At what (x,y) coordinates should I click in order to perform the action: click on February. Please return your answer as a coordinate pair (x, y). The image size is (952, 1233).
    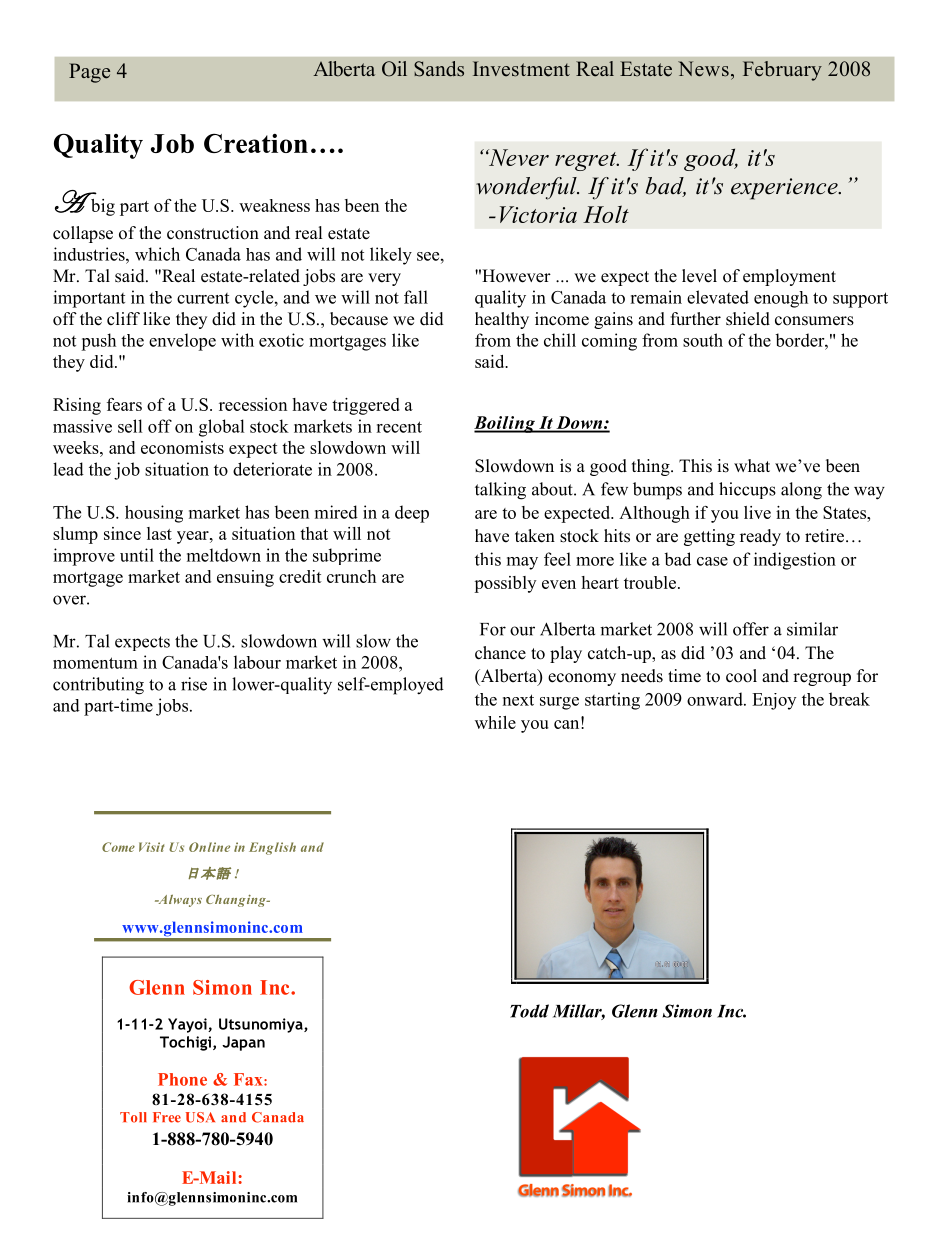
    Looking at the image, I should click on (782, 71).
